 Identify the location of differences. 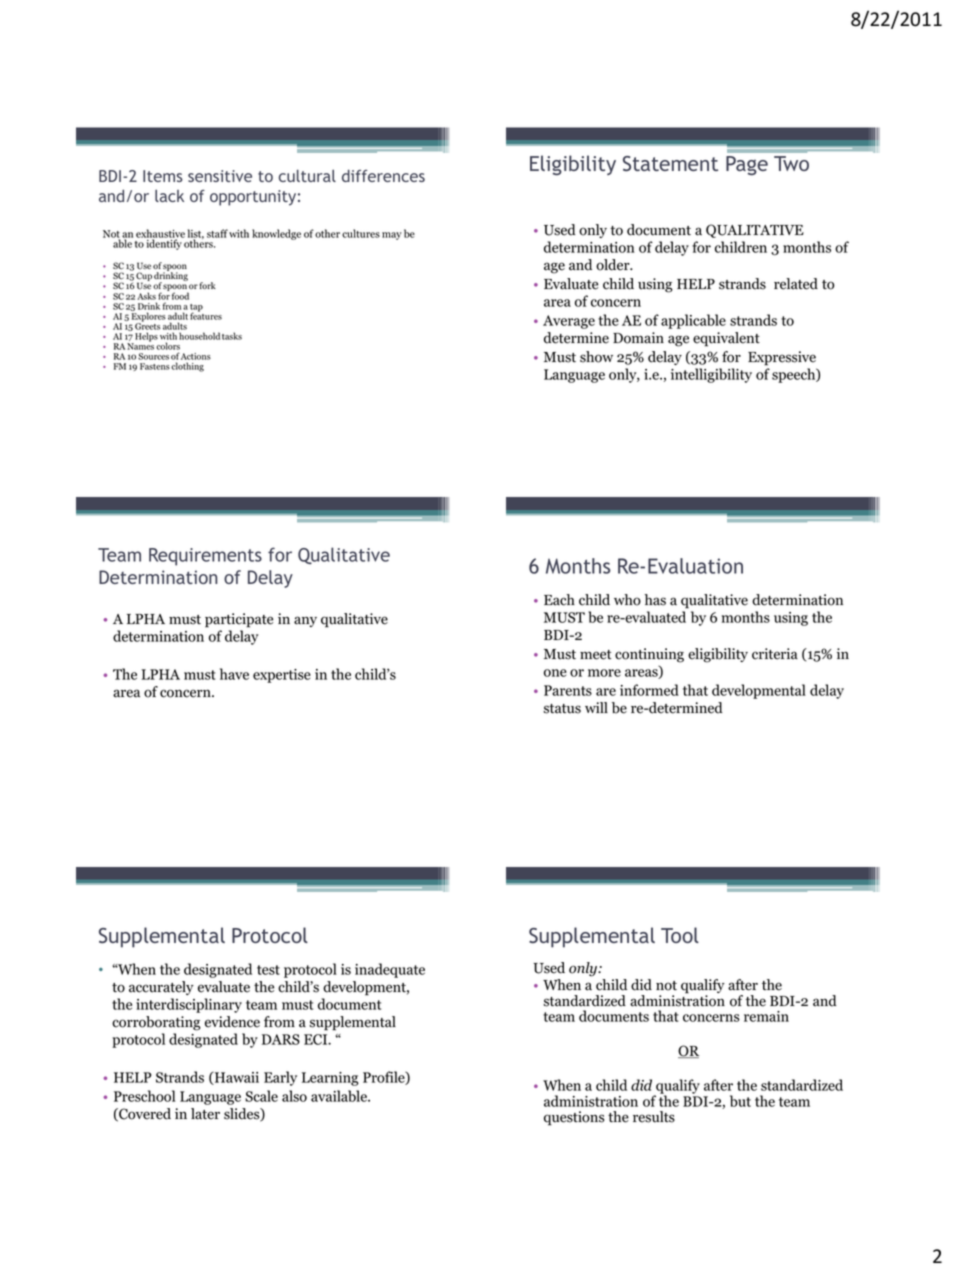
(383, 176).
